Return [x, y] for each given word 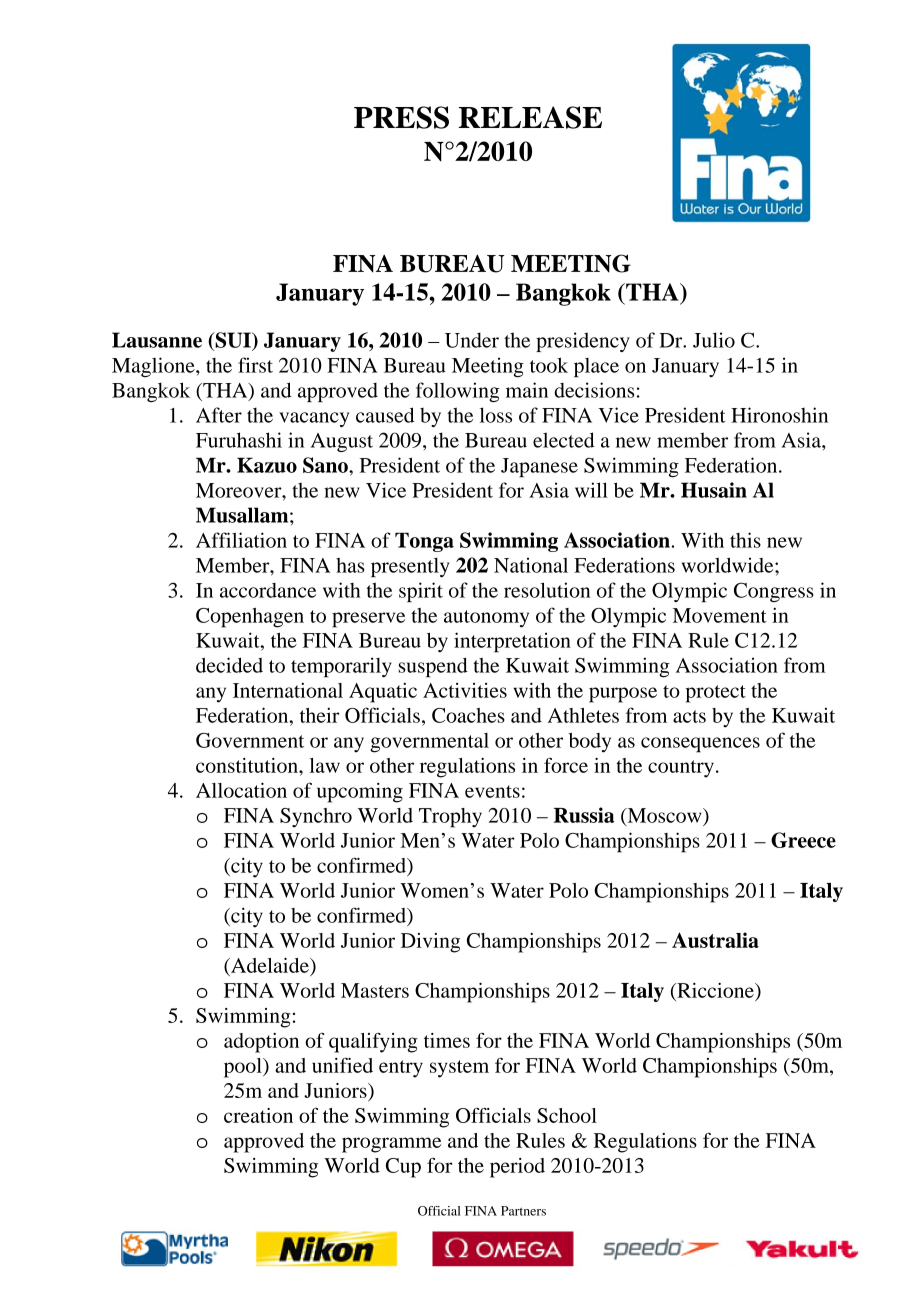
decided [229, 665]
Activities [465, 690]
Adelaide [270, 965]
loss [496, 415]
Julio [714, 340]
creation [258, 1115]
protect [716, 694]
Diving [430, 943]
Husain [714, 490]
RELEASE [530, 117]
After [219, 415]
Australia [715, 940]
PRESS [401, 117]
